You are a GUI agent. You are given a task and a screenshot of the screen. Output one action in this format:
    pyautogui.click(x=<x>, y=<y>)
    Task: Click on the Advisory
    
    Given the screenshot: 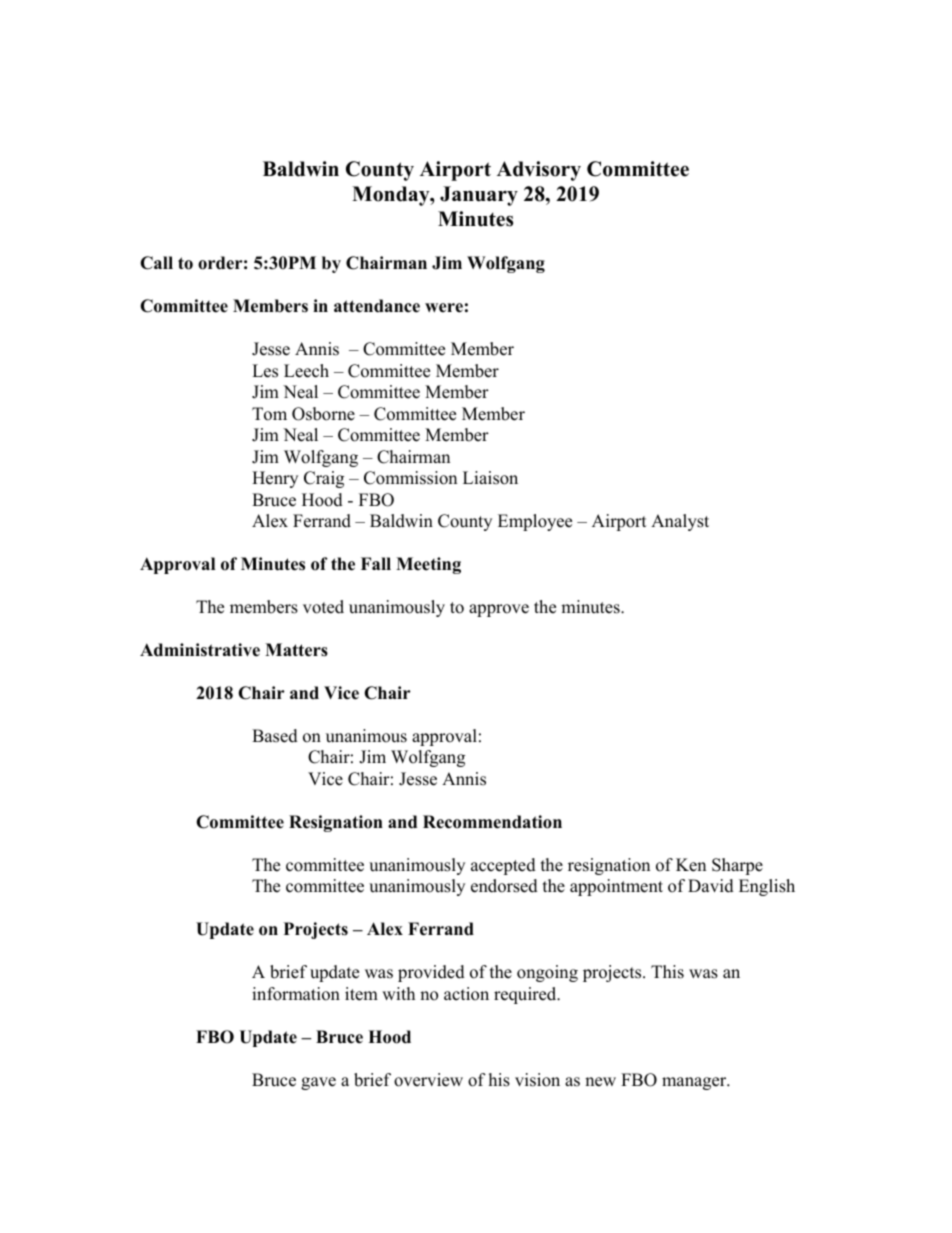 What is the action you would take?
    pyautogui.click(x=539, y=171)
